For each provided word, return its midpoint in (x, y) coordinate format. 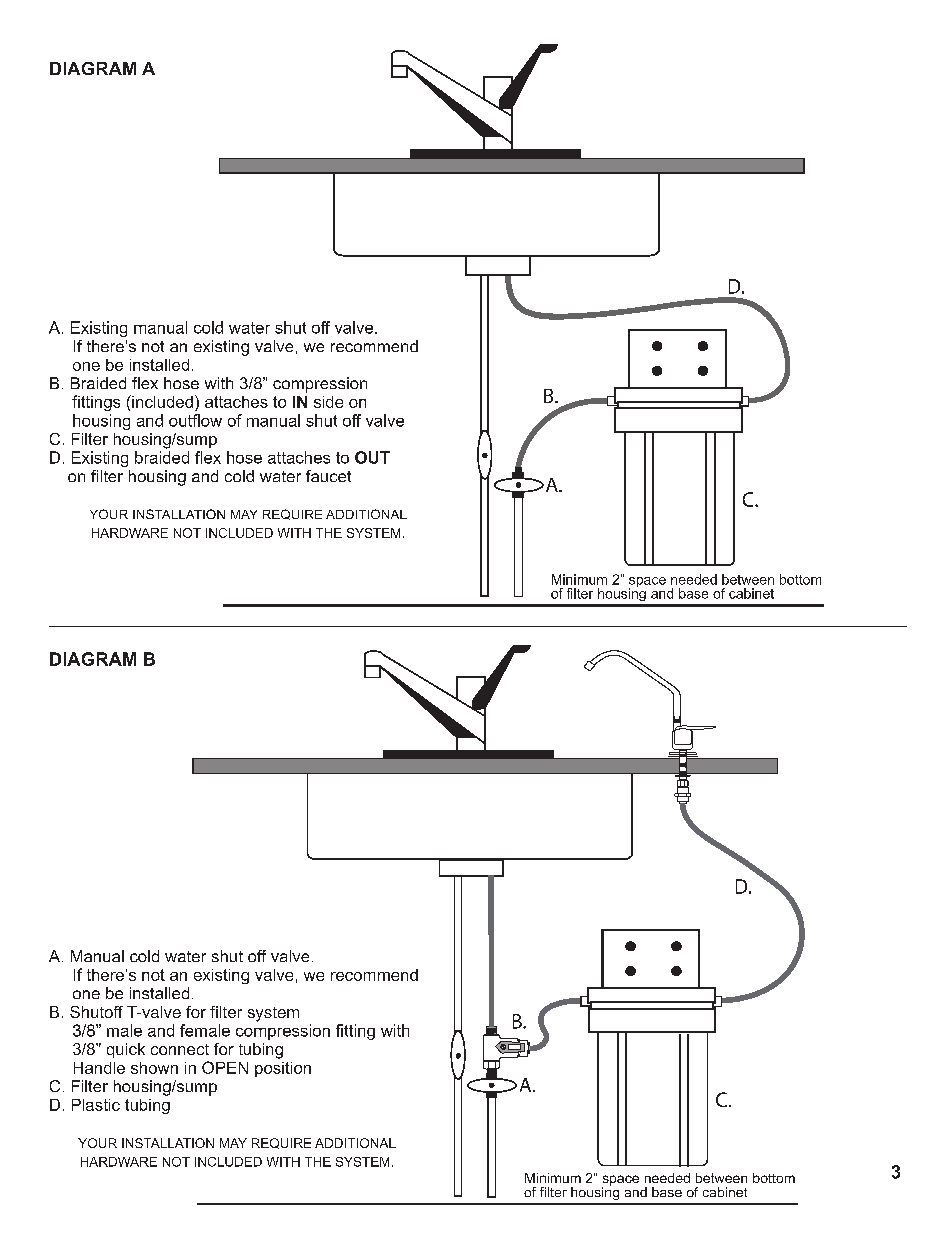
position (283, 1069)
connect (180, 1049)
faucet (328, 476)
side (328, 402)
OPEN (225, 1067)
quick (126, 1050)
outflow (195, 420)
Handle (99, 1068)
